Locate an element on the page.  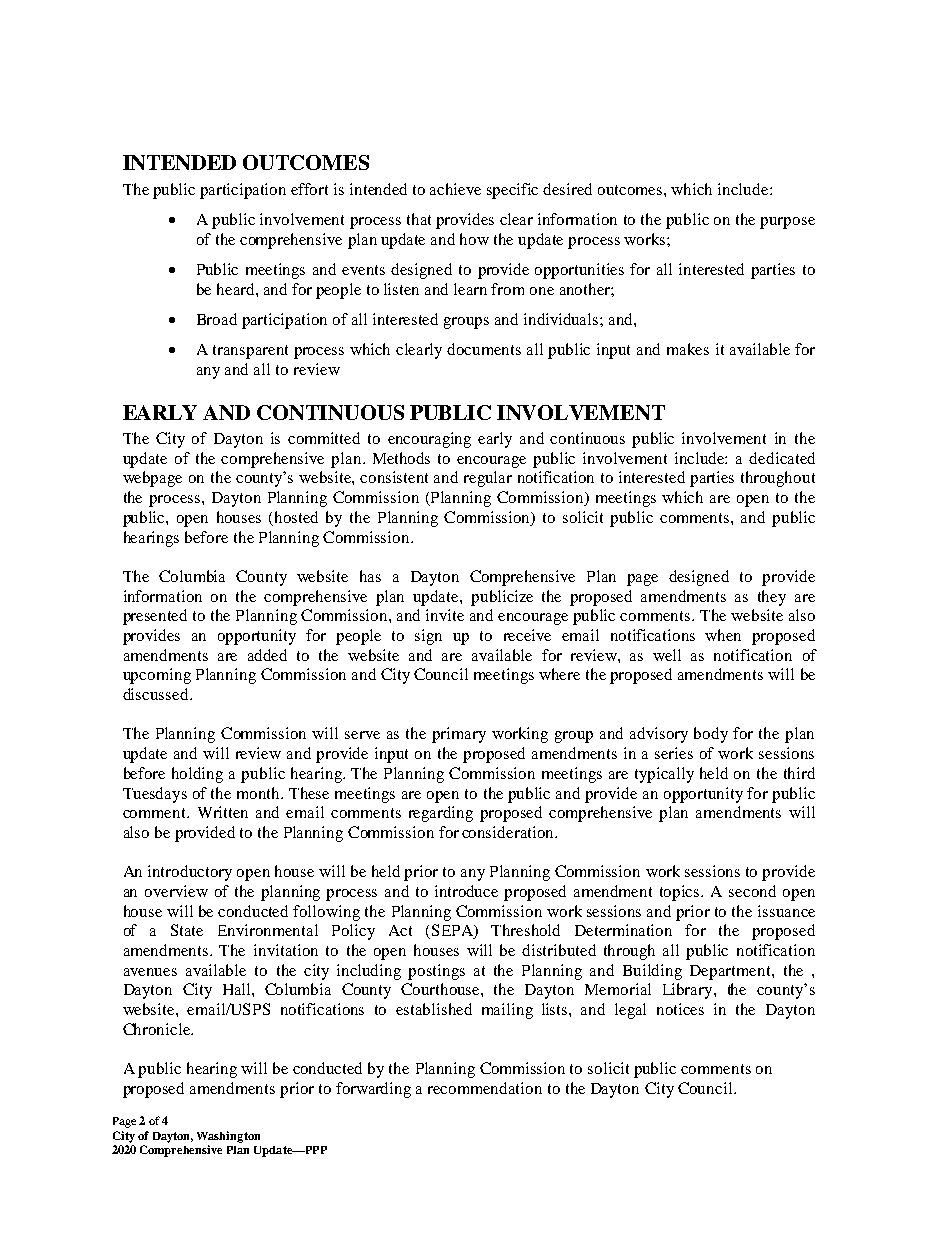
effort is located at coordinates (309, 189).
